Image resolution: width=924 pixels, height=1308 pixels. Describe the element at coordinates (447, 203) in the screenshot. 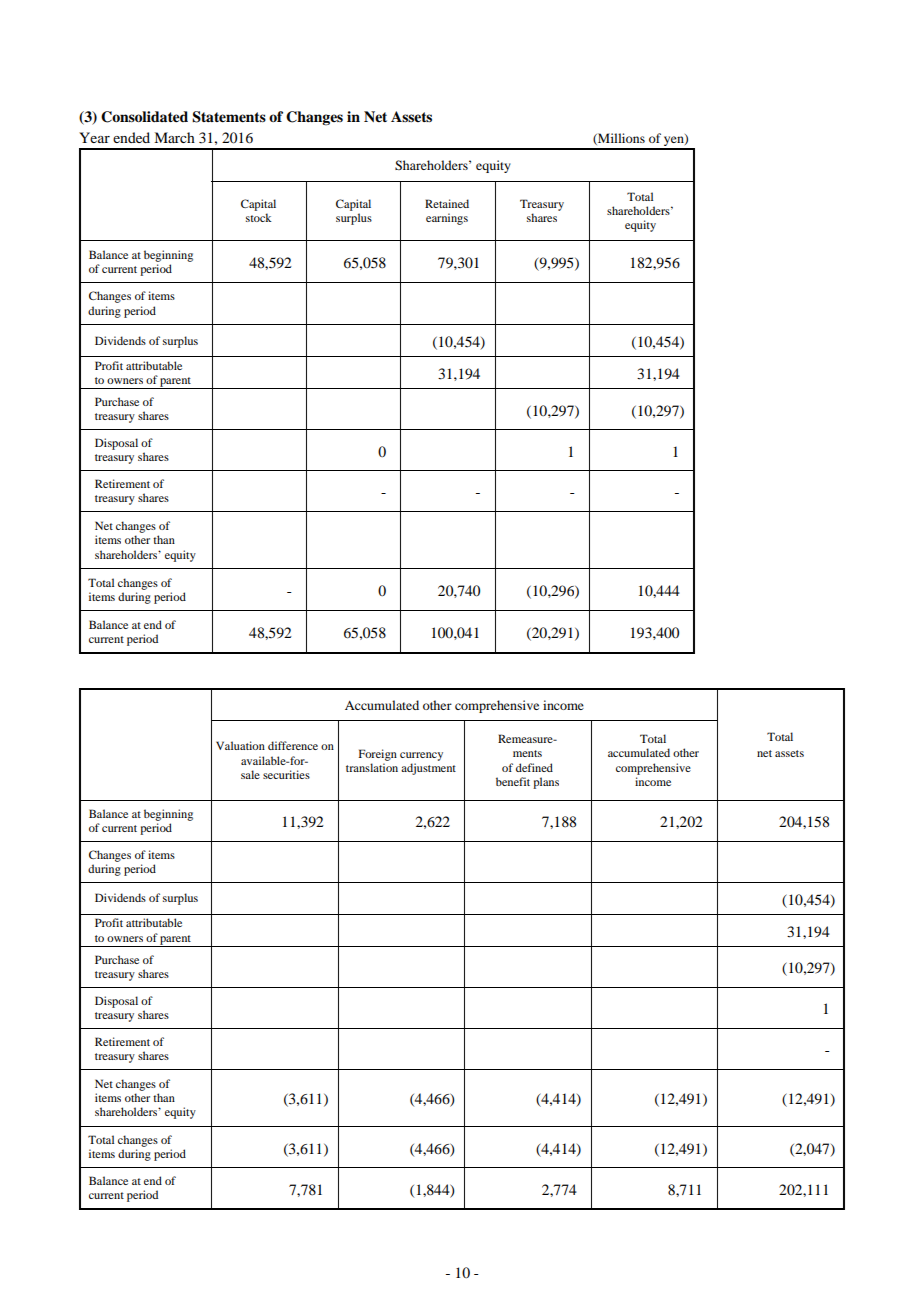

I see `Retained` at that location.
